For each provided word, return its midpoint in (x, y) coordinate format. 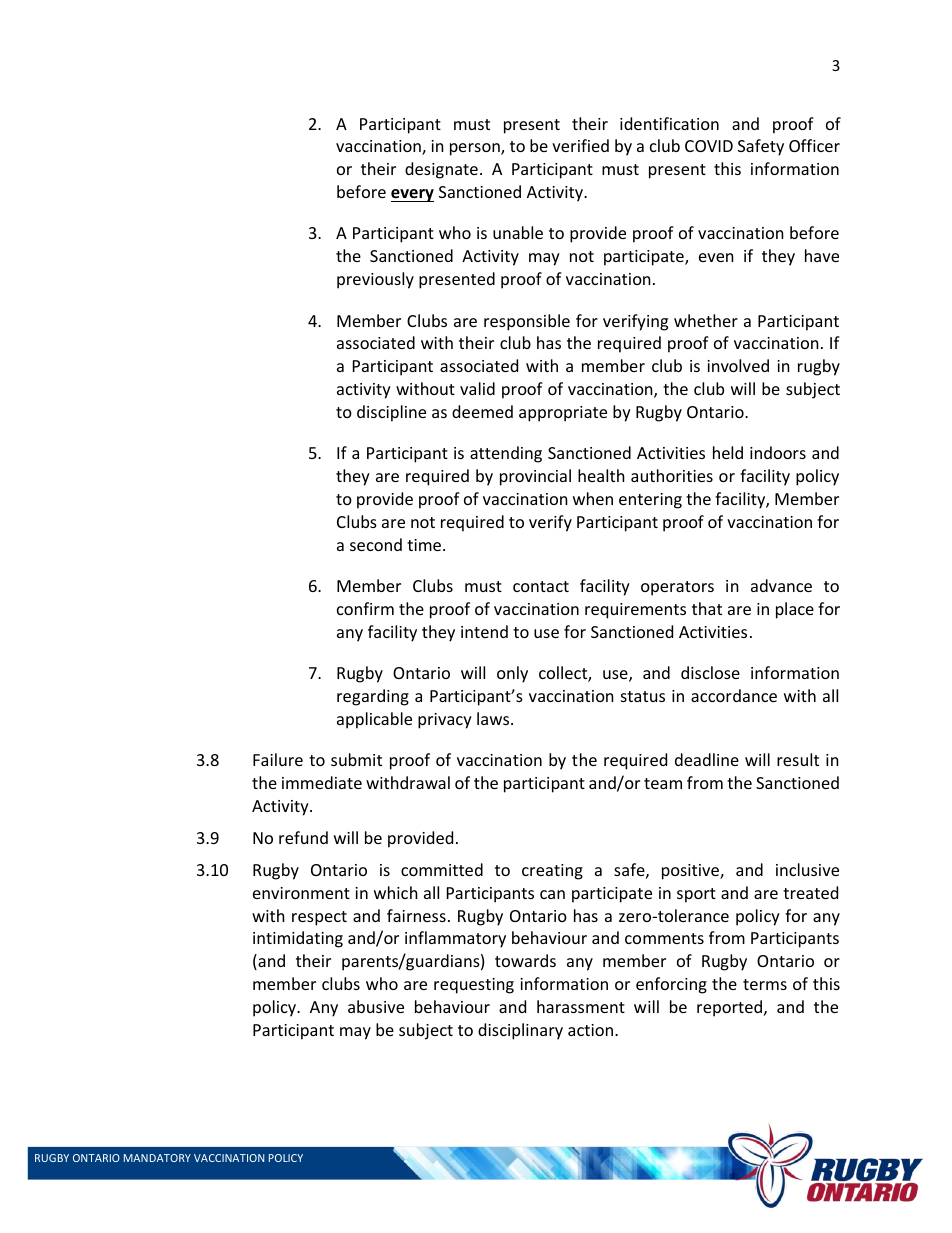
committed (442, 869)
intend (484, 631)
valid (477, 388)
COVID (709, 146)
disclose (710, 672)
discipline (391, 413)
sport (696, 895)
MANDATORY (157, 1158)
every (412, 195)
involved (738, 365)
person (476, 149)
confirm (365, 608)
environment (301, 893)
